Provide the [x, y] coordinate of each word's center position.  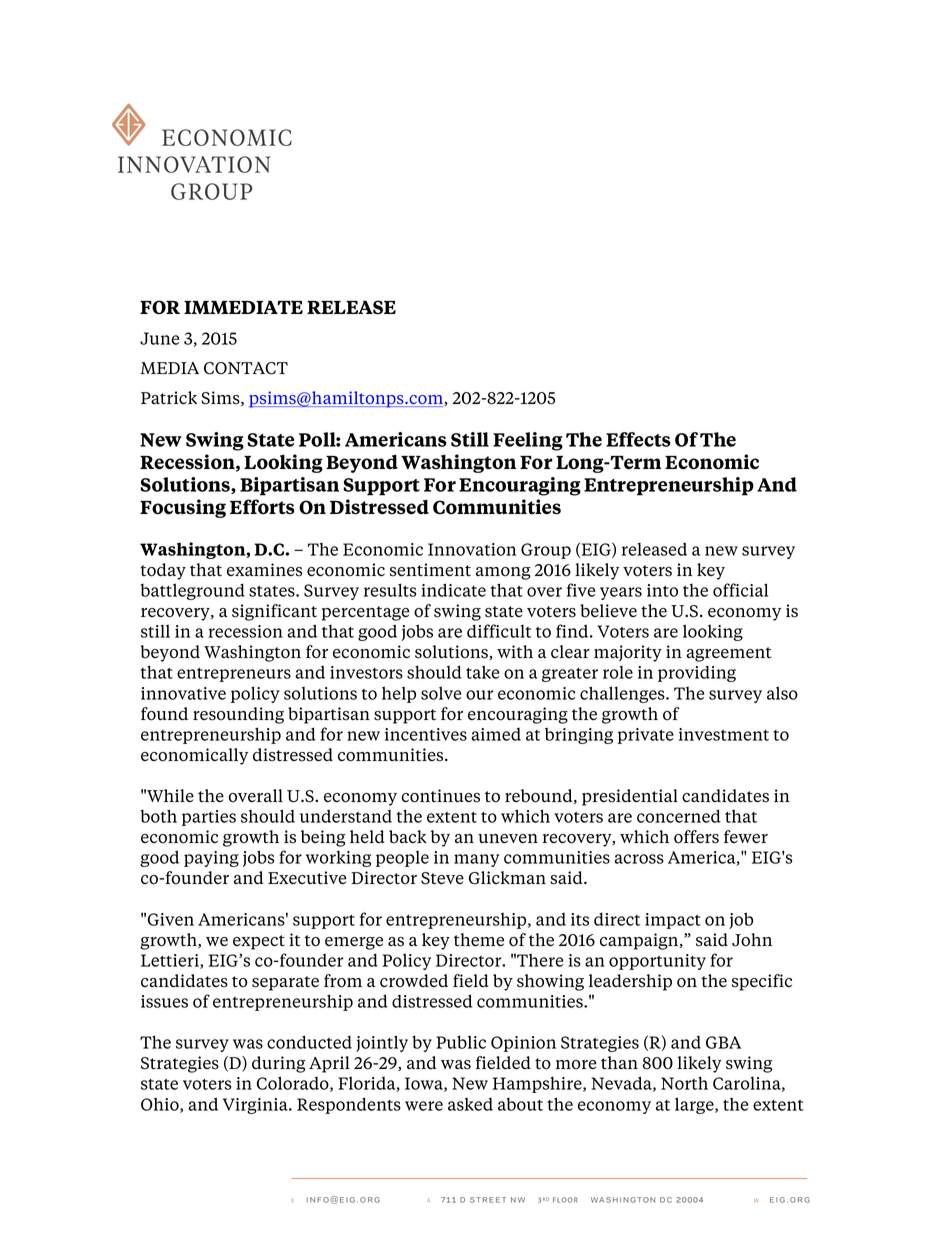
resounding [238, 715]
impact [673, 921]
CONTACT [246, 368]
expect [259, 942]
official [740, 590]
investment [724, 734]
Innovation [472, 549]
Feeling [528, 441]
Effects [638, 439]
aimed [496, 734]
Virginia [256, 1106]
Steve [442, 878]
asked [470, 1104]
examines [264, 570]
